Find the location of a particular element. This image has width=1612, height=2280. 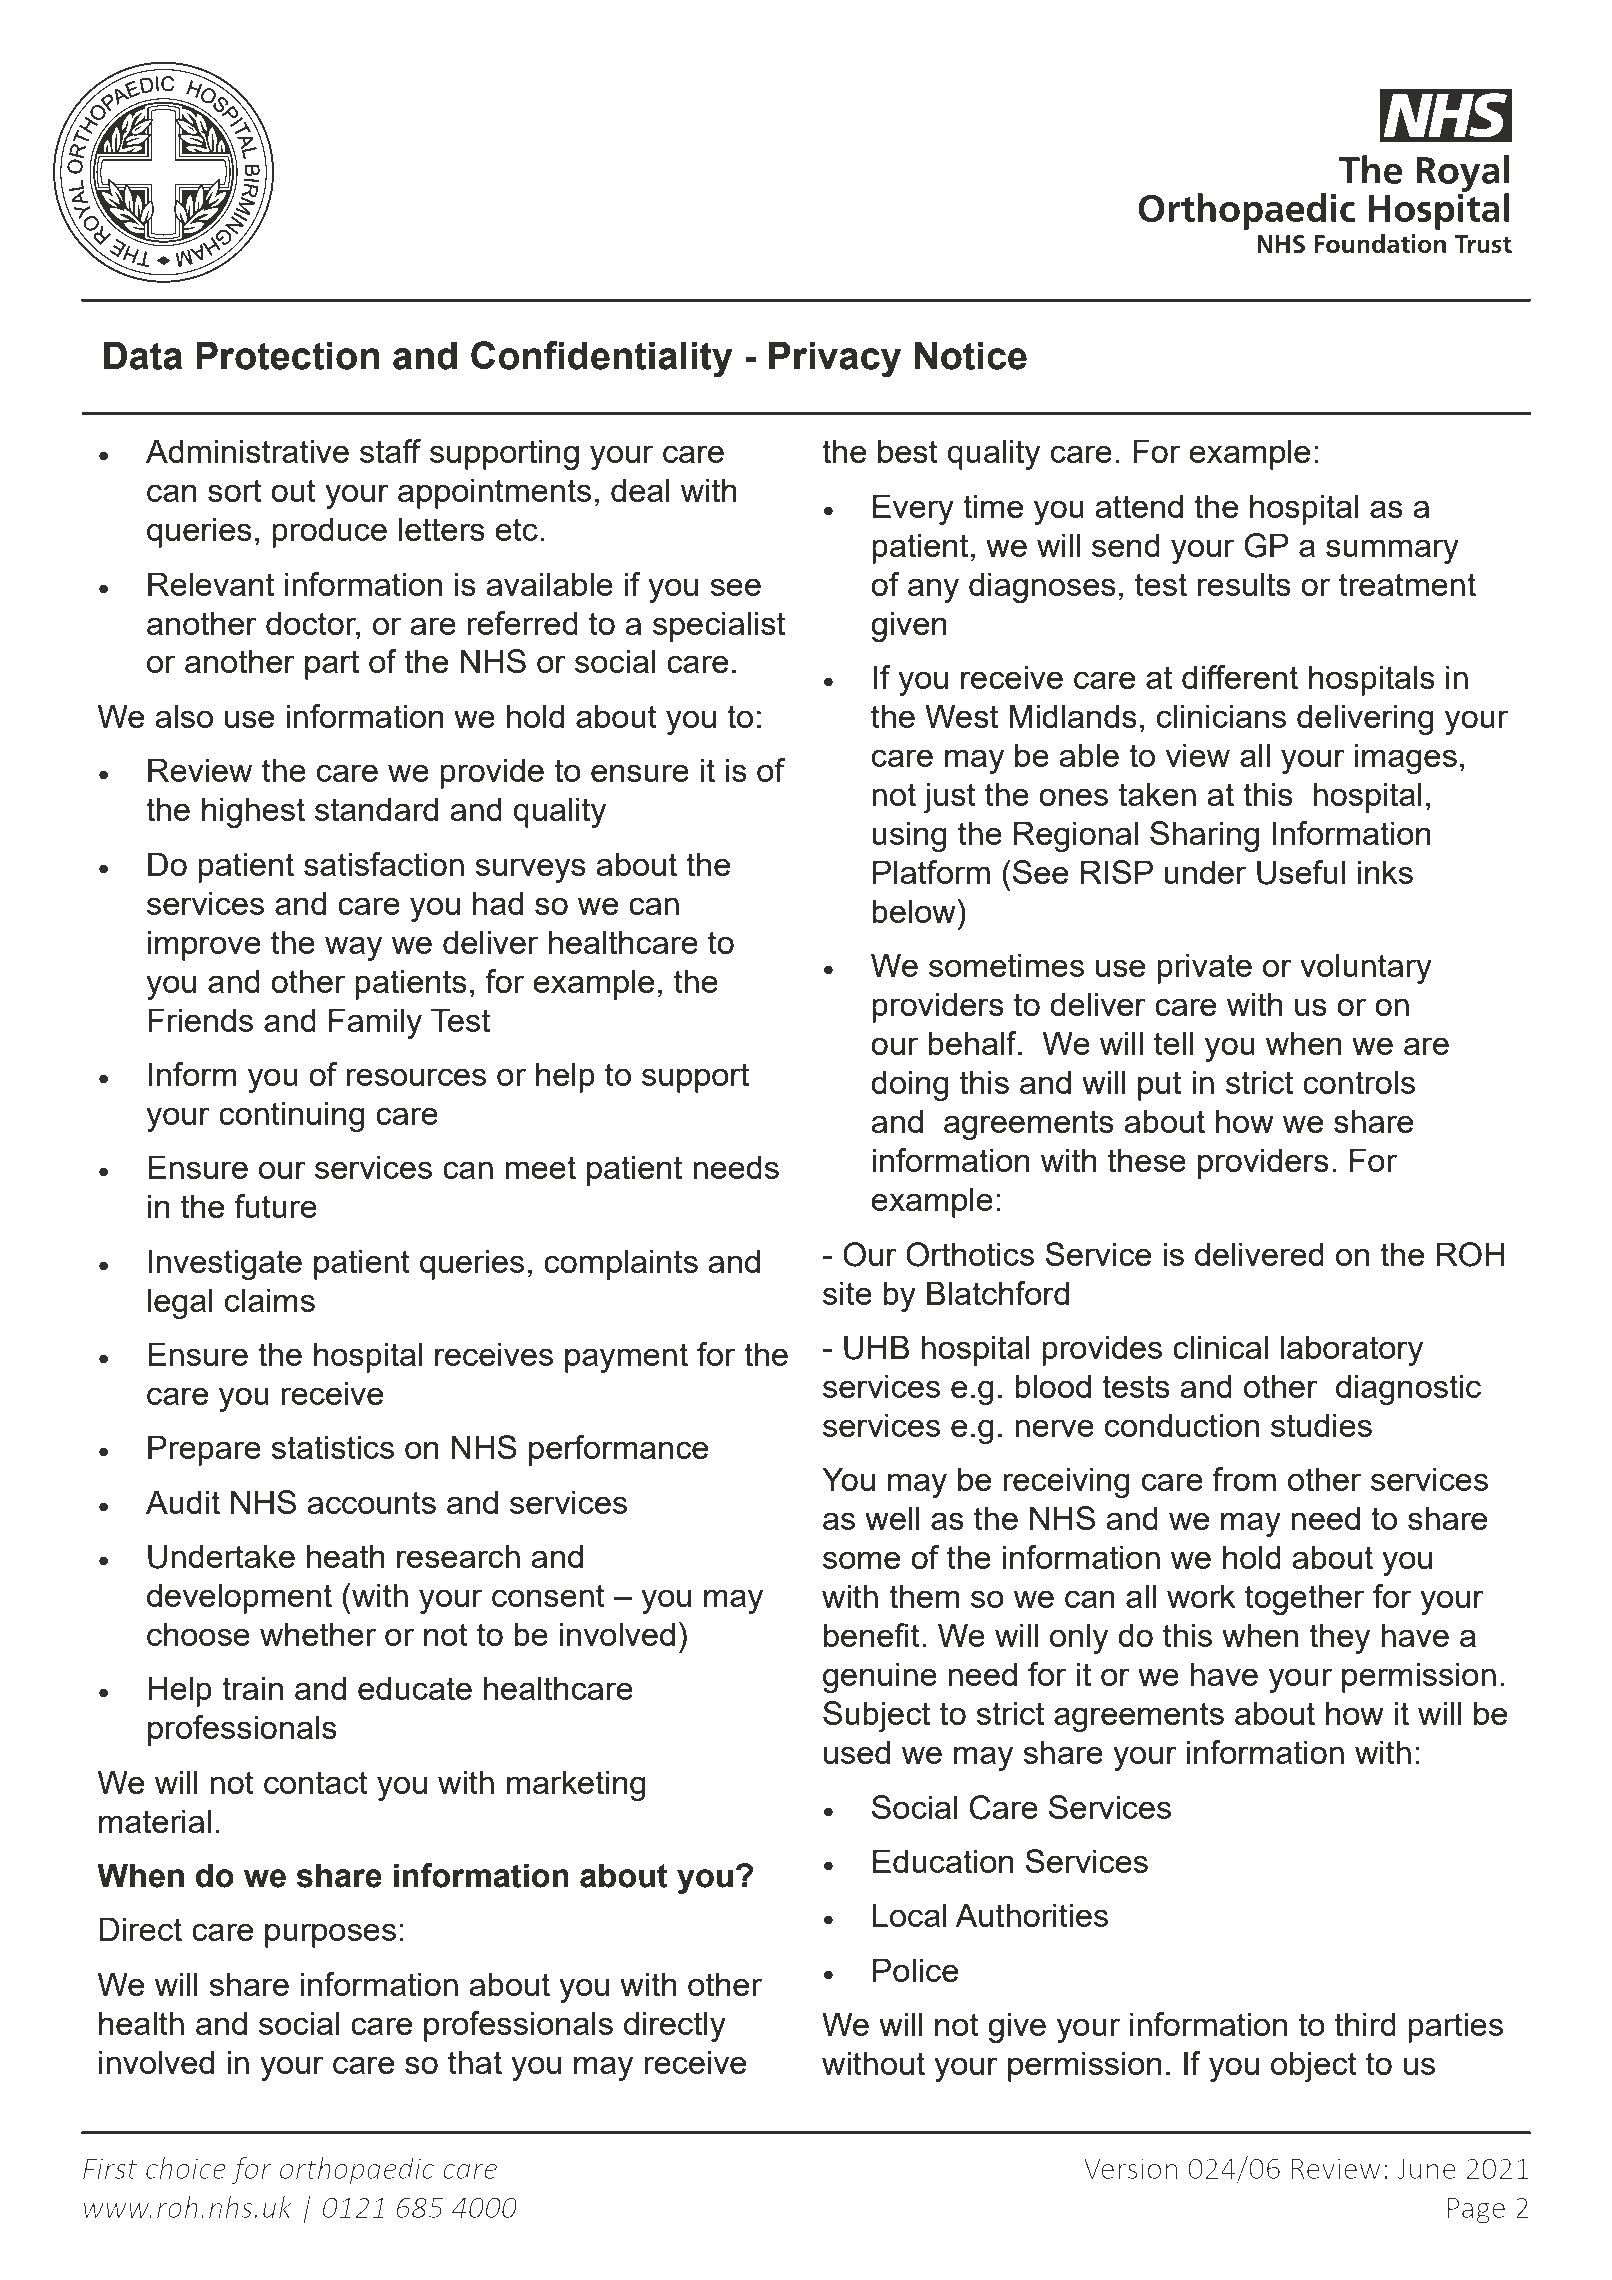

site is located at coordinates (847, 1293).
